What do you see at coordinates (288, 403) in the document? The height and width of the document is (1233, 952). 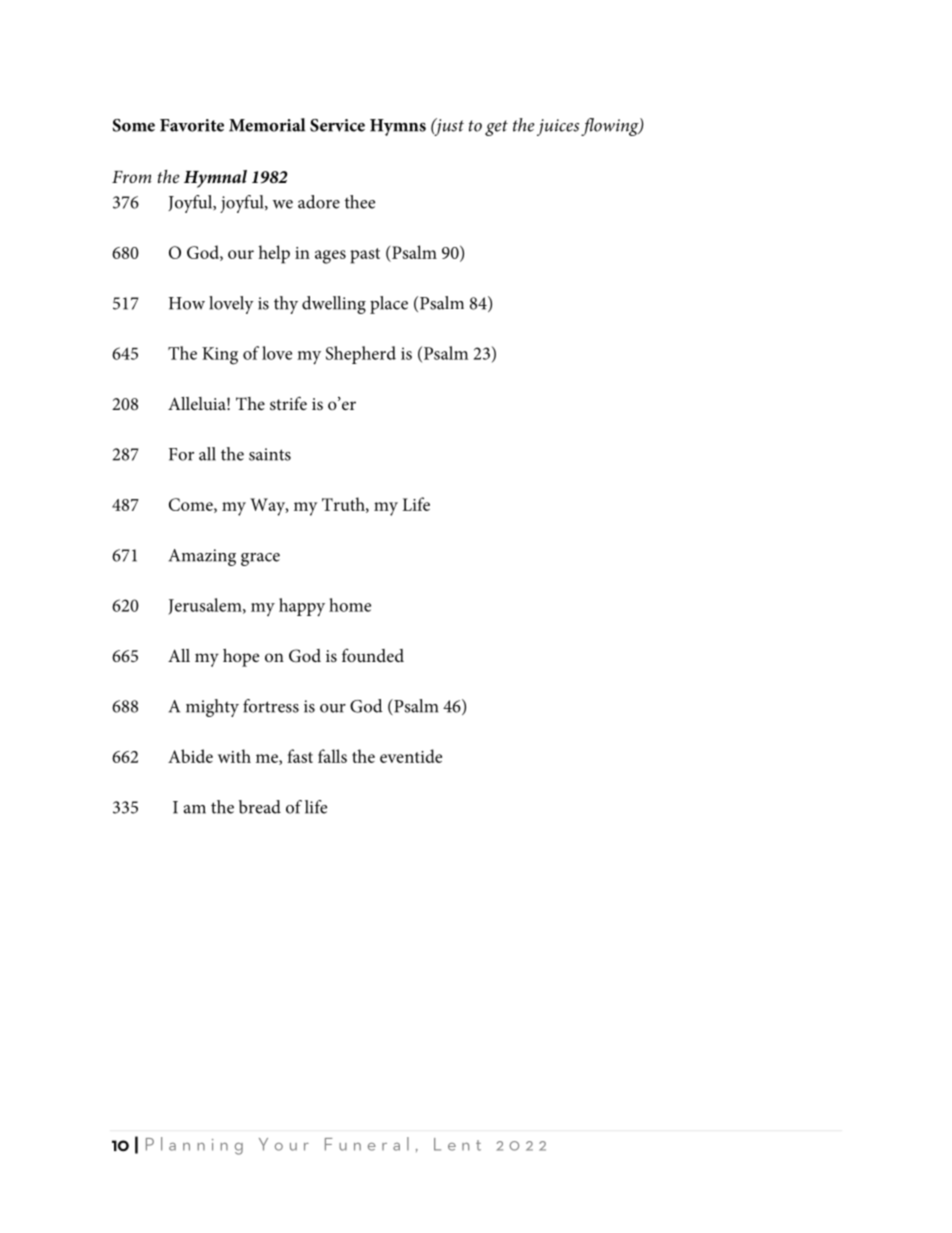 I see `strife` at bounding box center [288, 403].
